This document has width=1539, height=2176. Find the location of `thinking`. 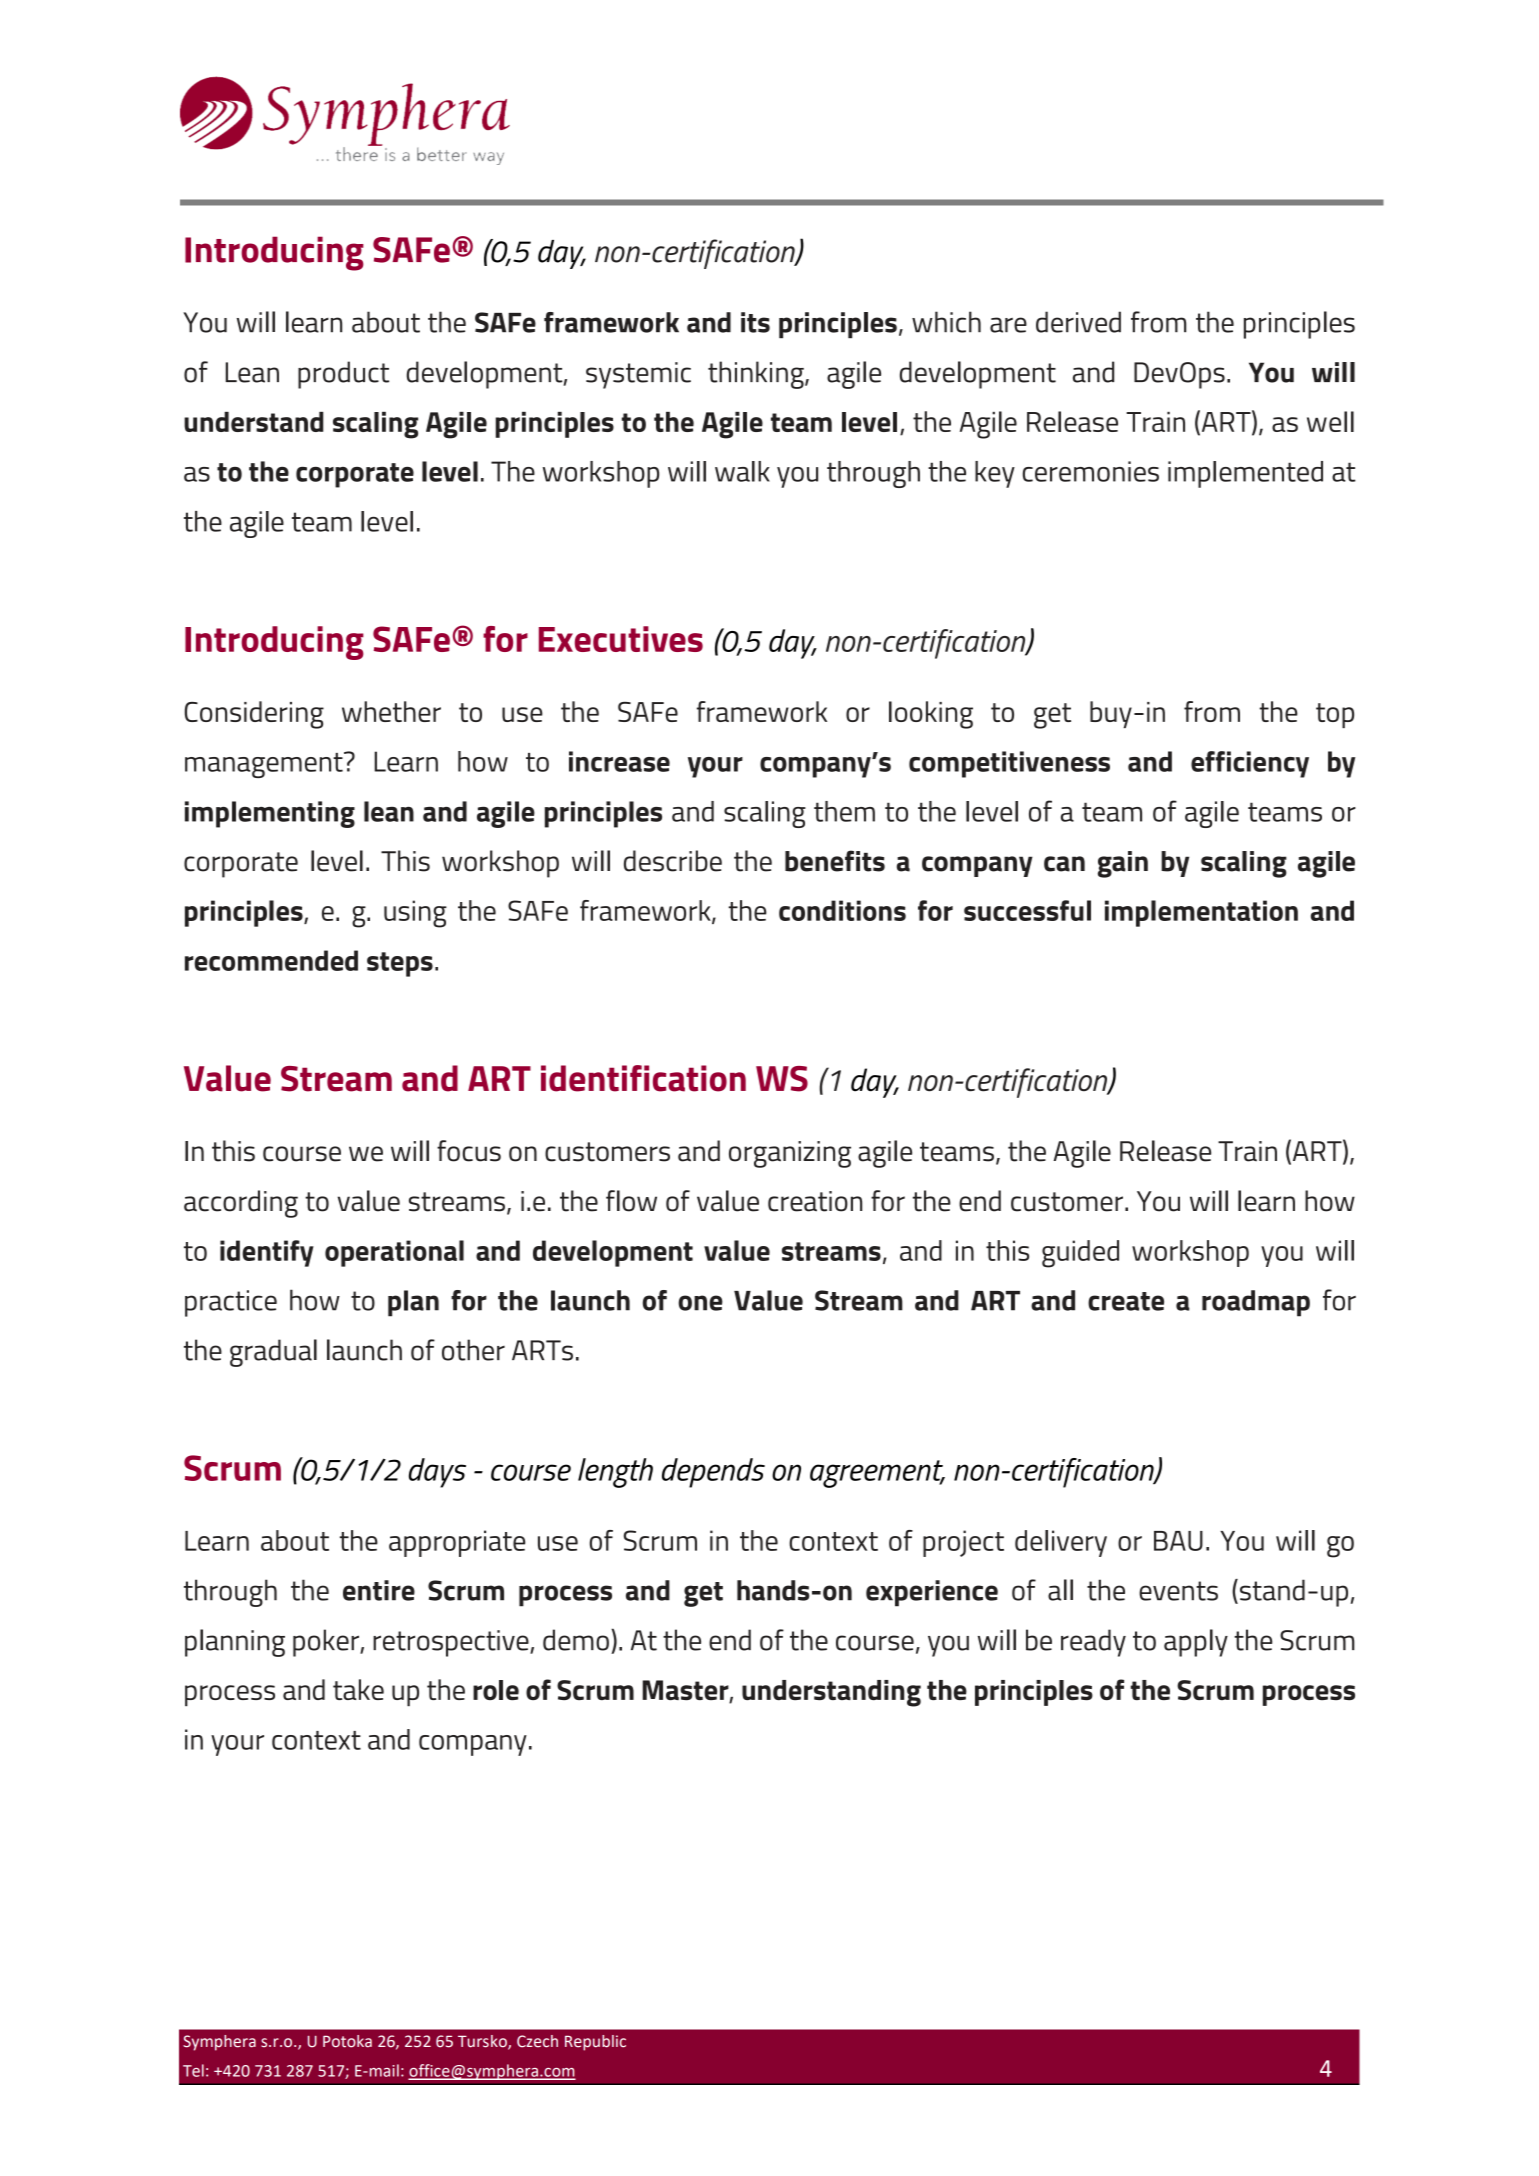

thinking is located at coordinates (757, 375).
